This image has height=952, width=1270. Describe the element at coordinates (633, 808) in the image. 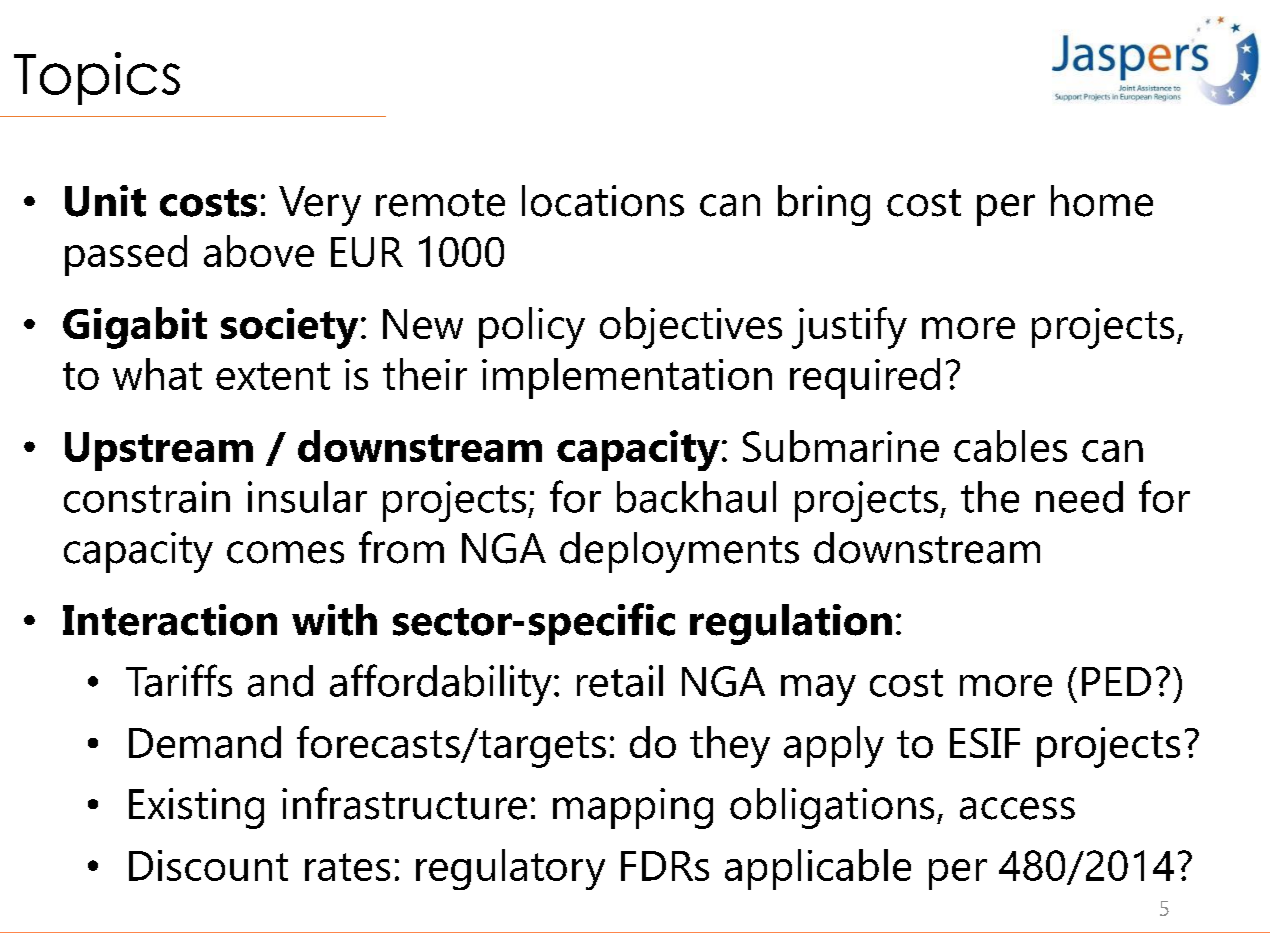

I see `mapping` at that location.
